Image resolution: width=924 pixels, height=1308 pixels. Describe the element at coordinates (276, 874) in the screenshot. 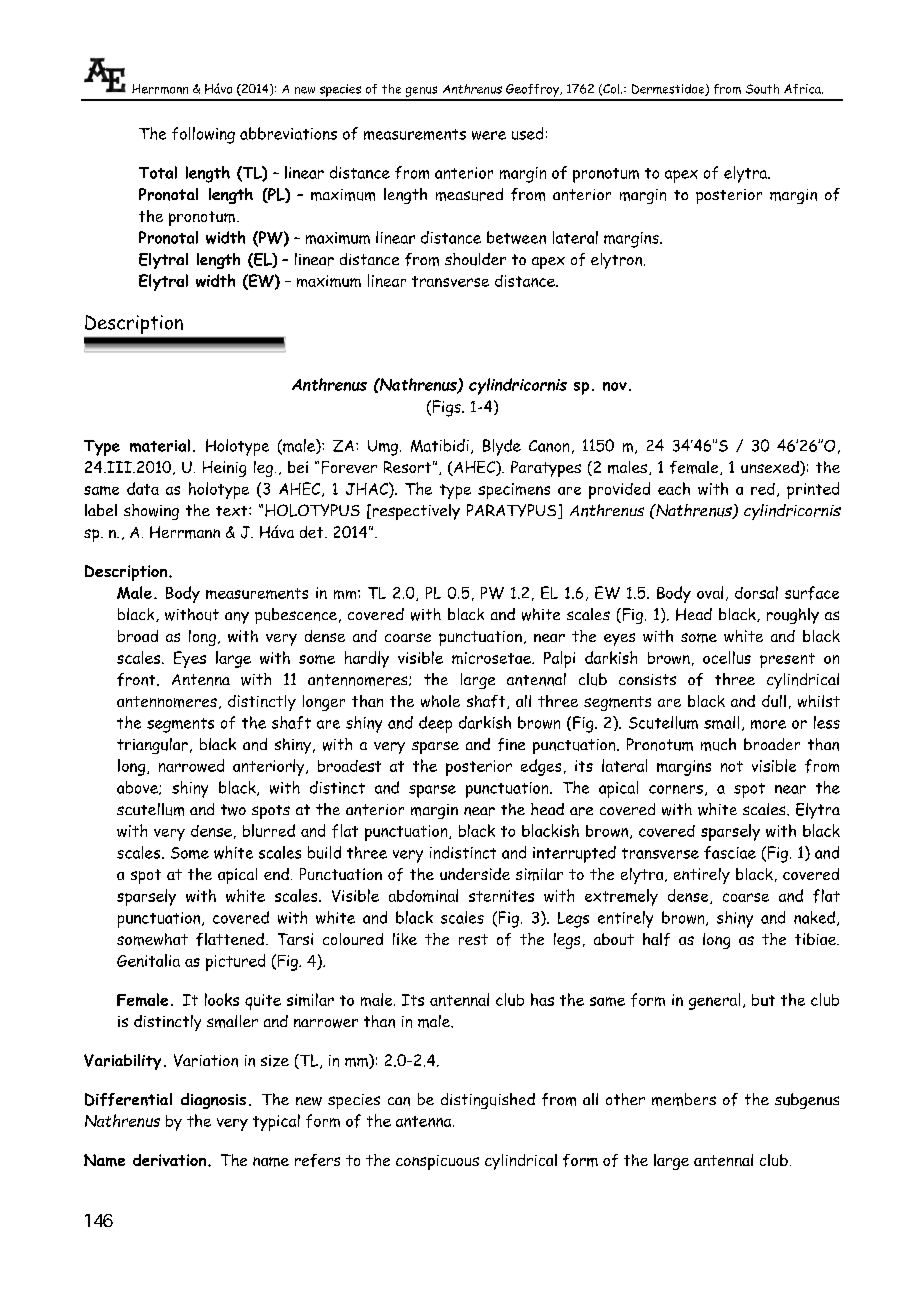

I see `end` at that location.
